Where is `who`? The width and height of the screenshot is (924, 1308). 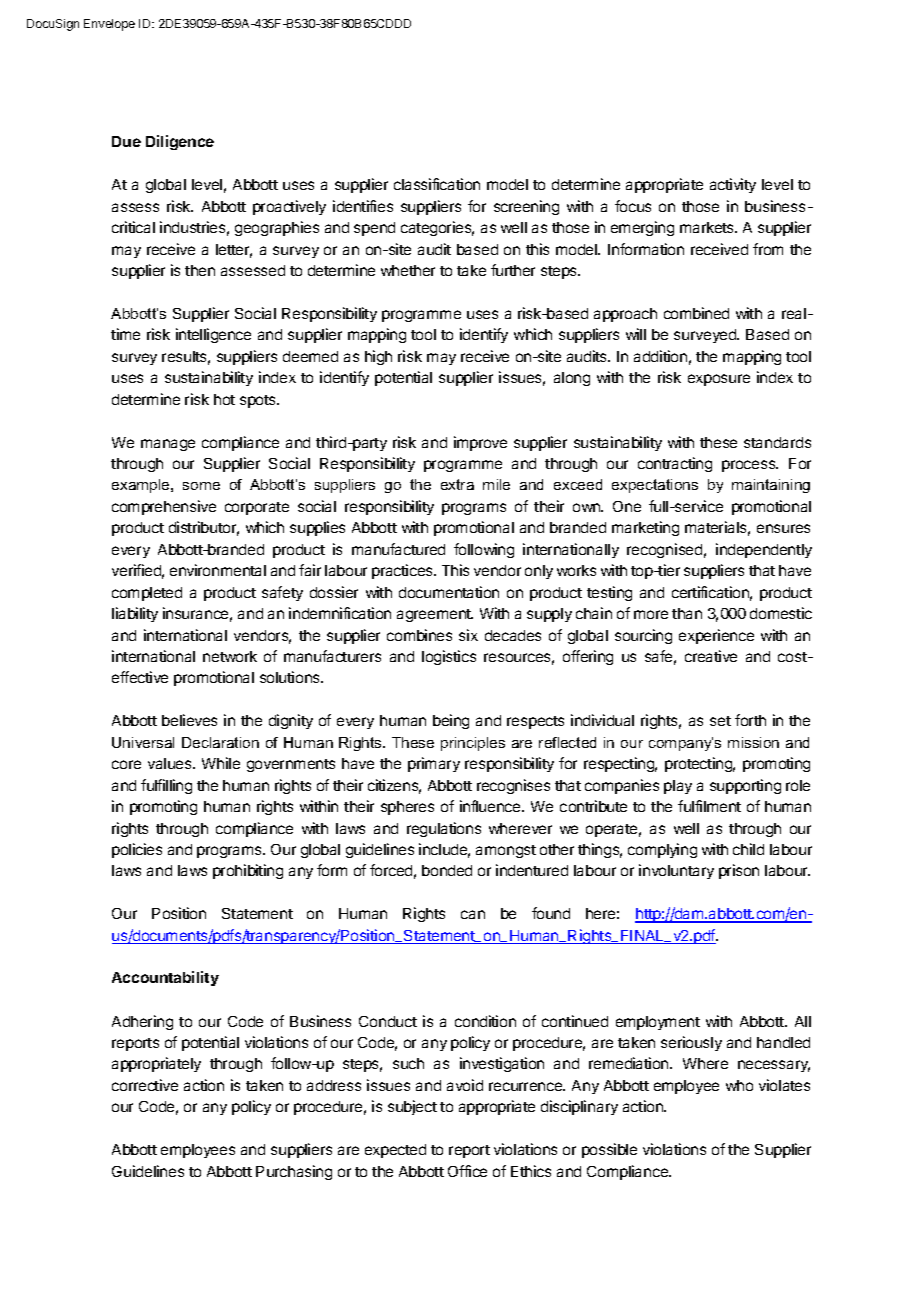
who is located at coordinates (739, 1085).
